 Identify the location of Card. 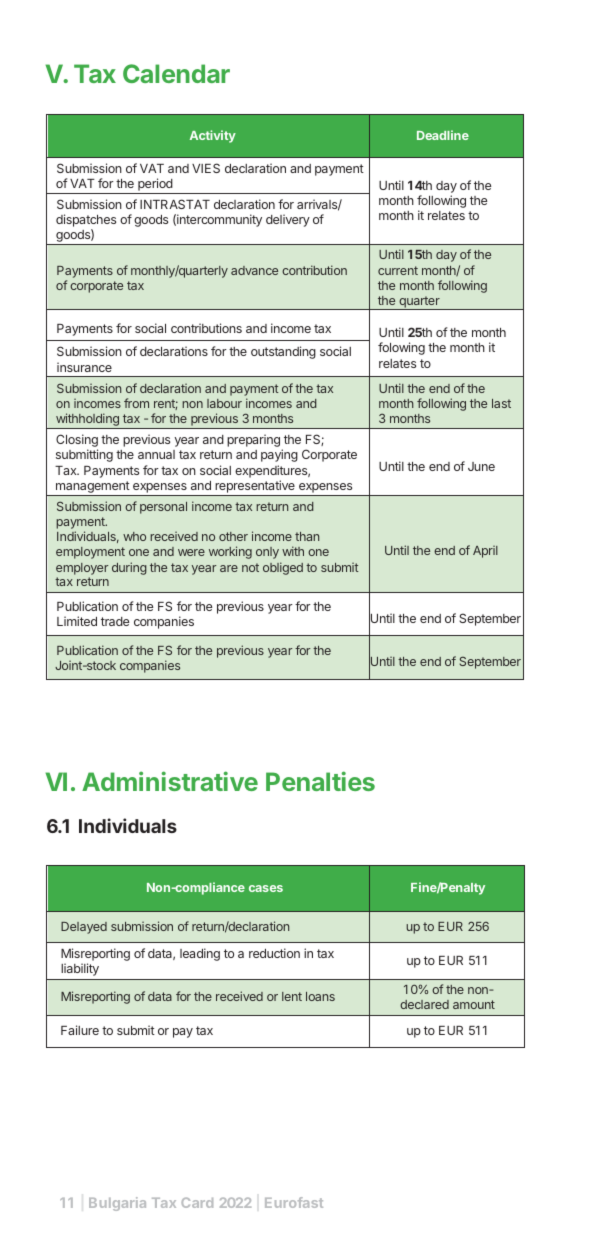
(197, 1202).
